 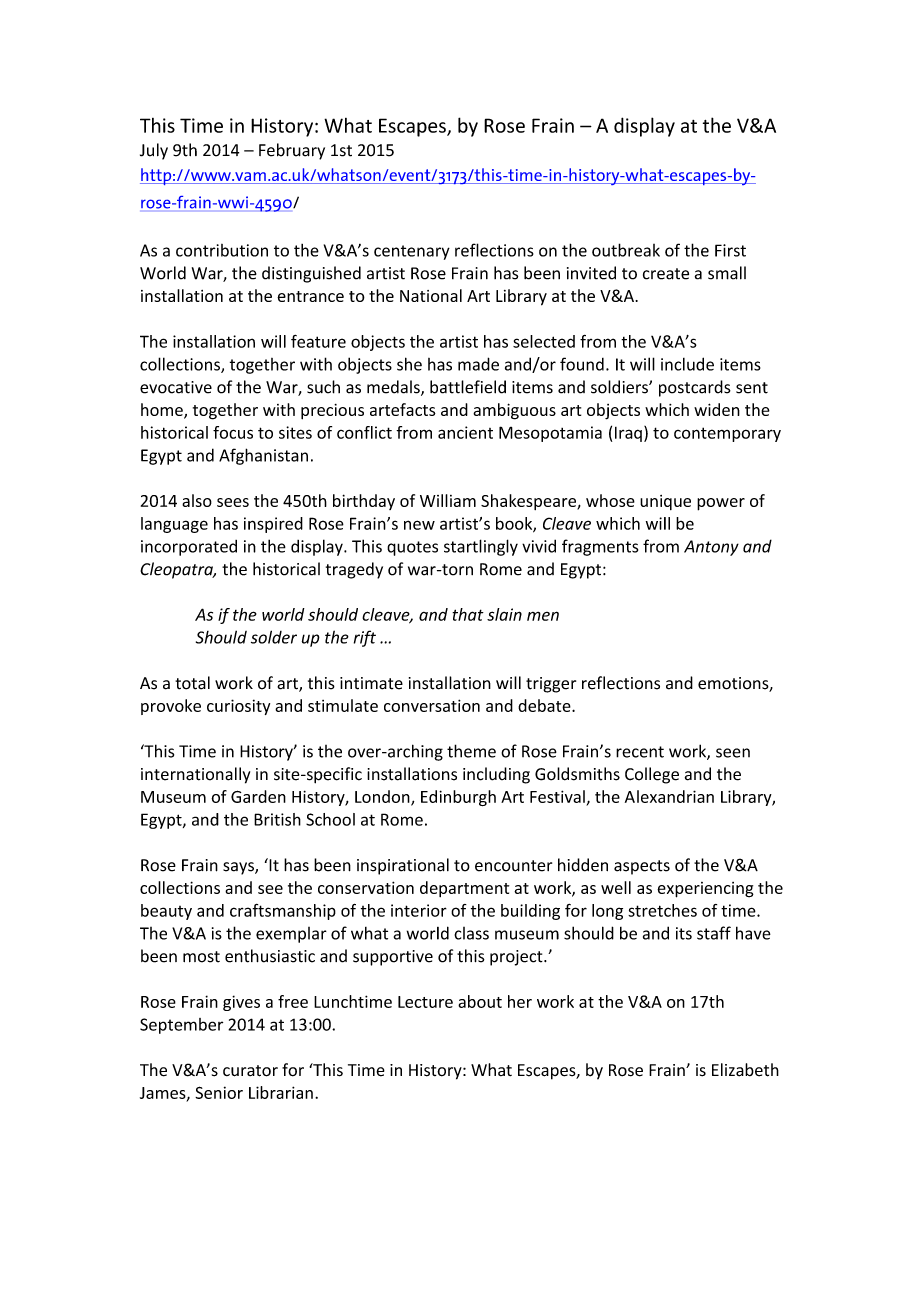 I want to click on solder, so click(x=274, y=637).
